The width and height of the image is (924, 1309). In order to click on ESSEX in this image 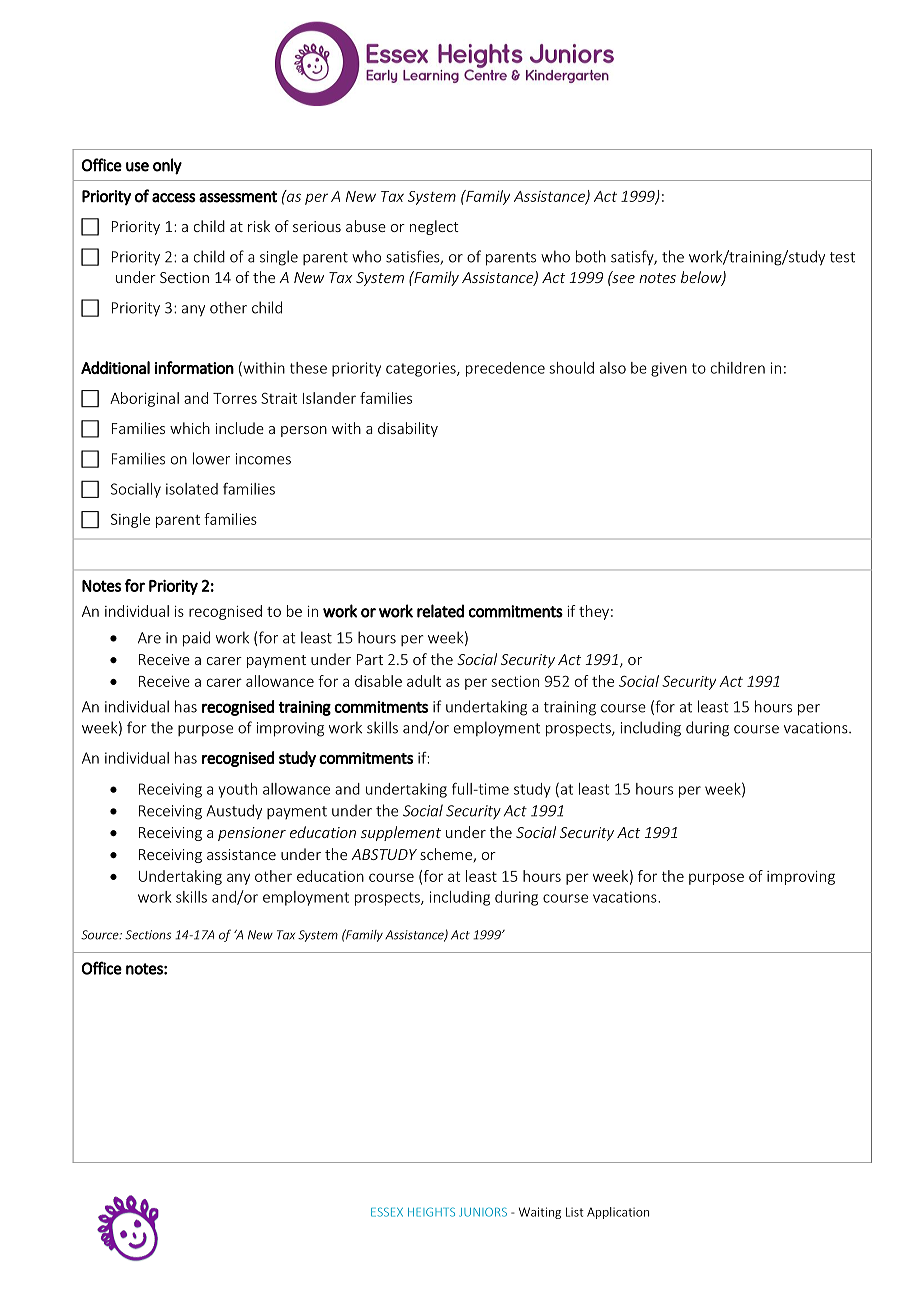, I will do `click(387, 1212)`.
